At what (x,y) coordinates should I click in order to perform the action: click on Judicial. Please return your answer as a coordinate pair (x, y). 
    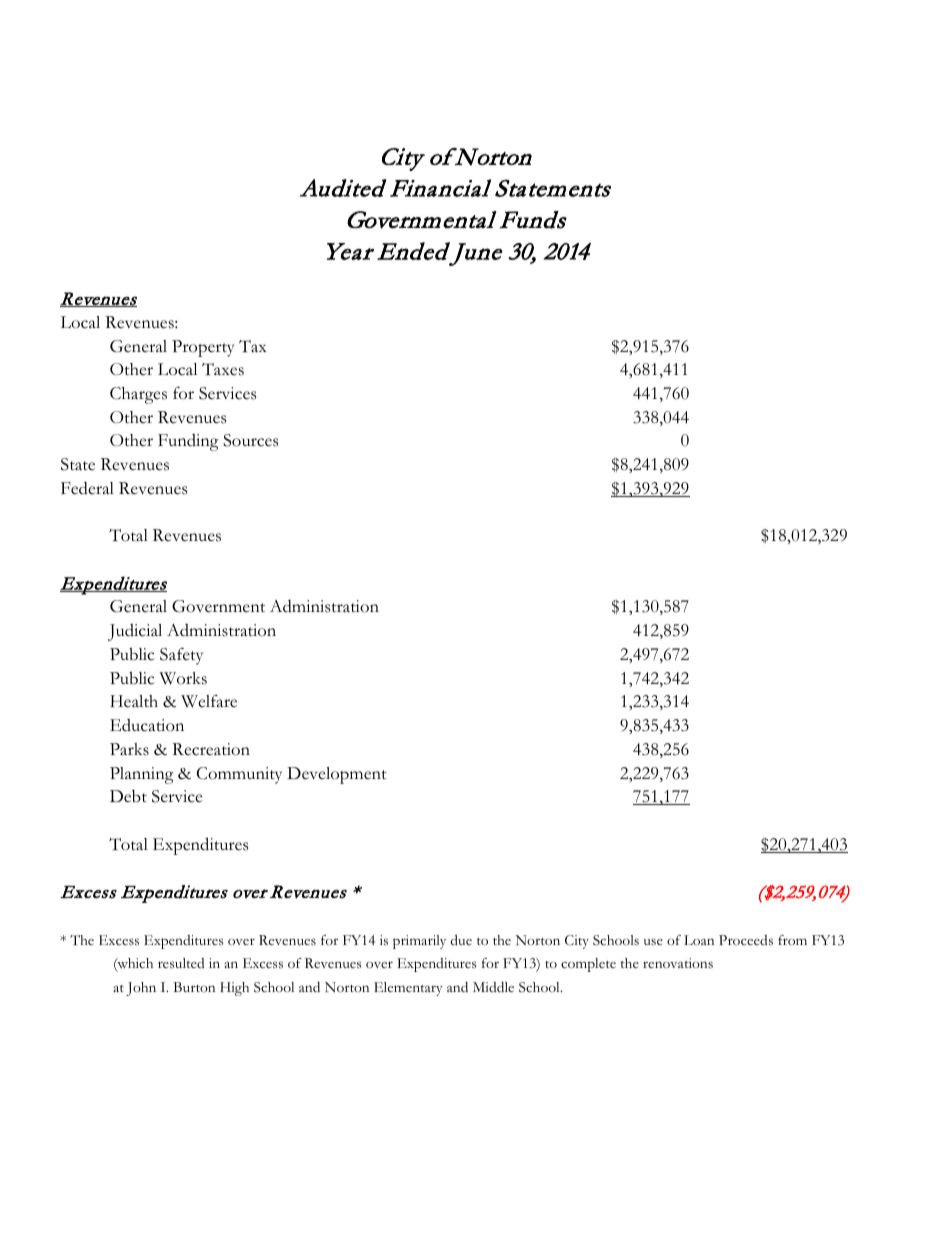
    Looking at the image, I should click on (135, 632).
